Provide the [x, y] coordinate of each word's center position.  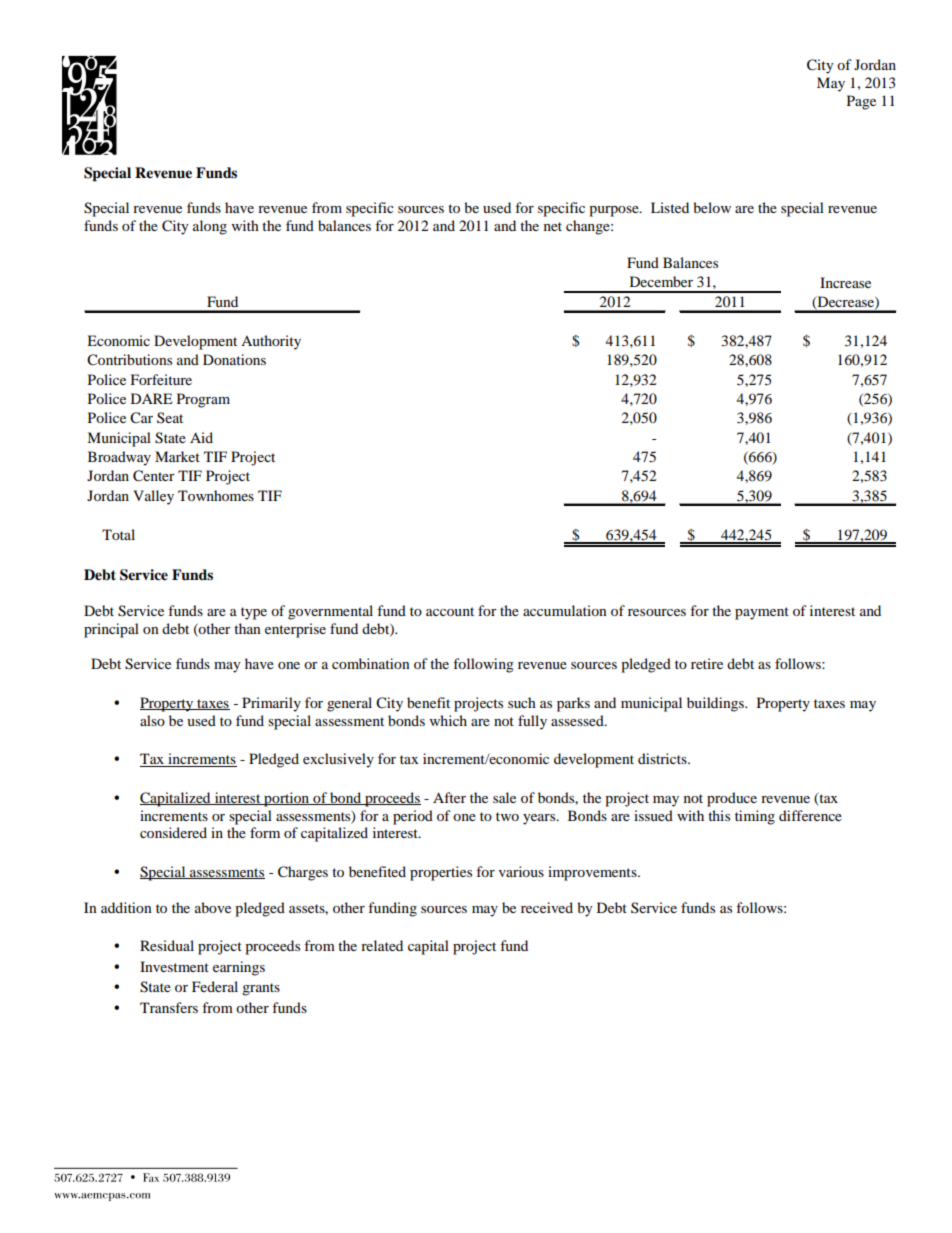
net [553, 226]
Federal [215, 986]
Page [861, 102]
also [152, 720]
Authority [271, 342]
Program [203, 400]
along [210, 227]
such [522, 702]
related [382, 945]
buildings [716, 704]
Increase [845, 282]
